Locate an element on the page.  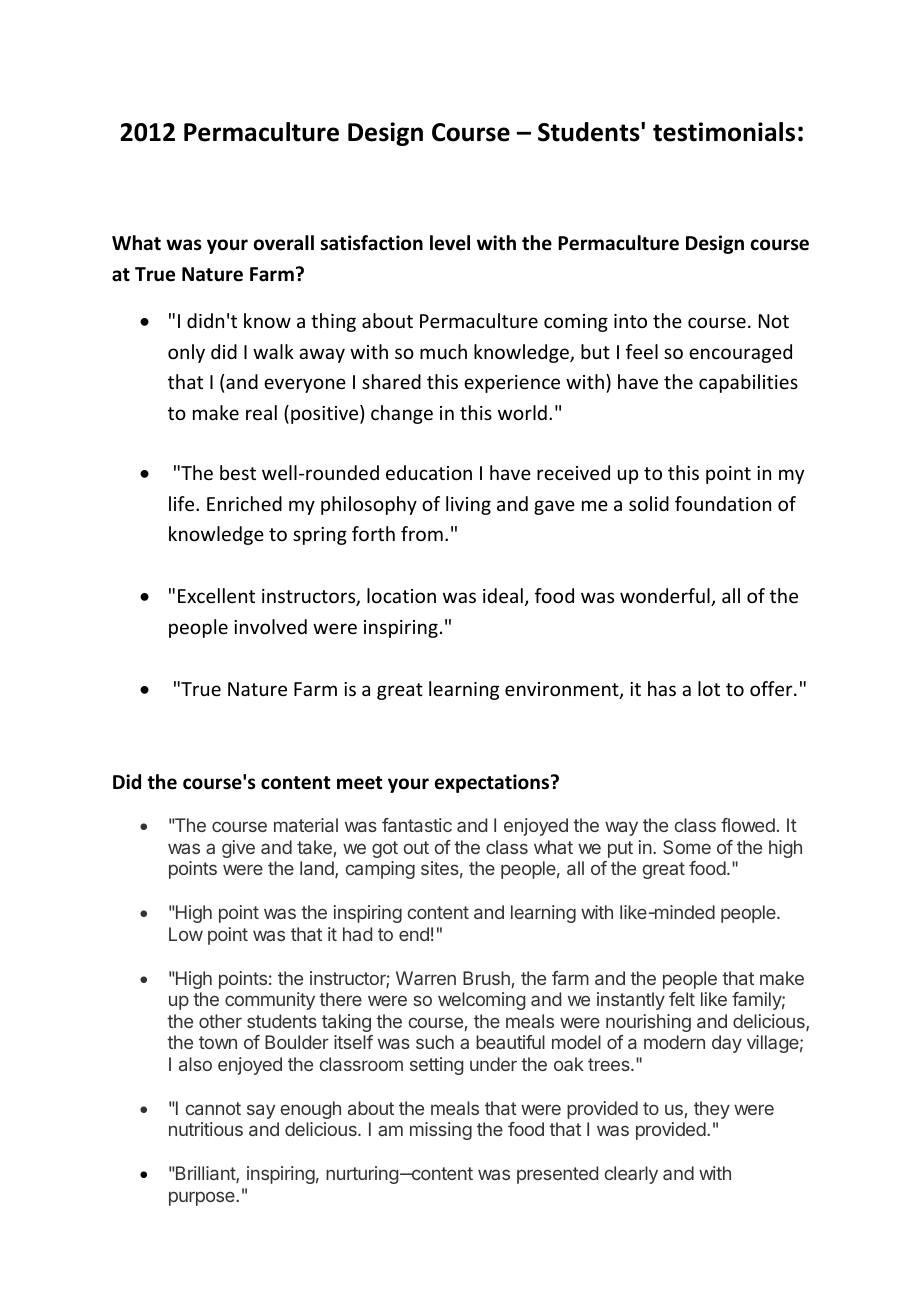
missing is located at coordinates (441, 1131).
